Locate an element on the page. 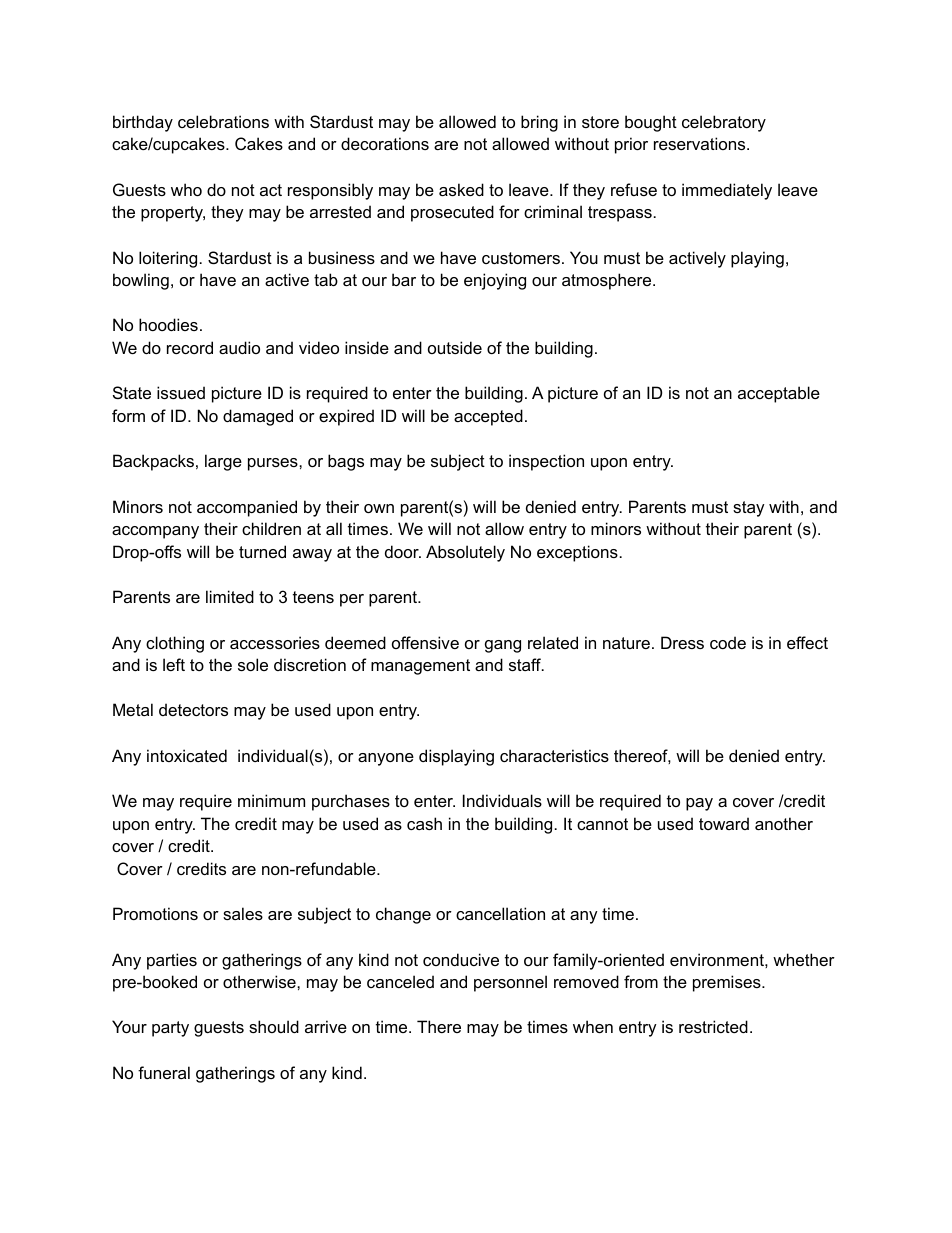 This image has width=952, height=1233. celebrations is located at coordinates (223, 121).
